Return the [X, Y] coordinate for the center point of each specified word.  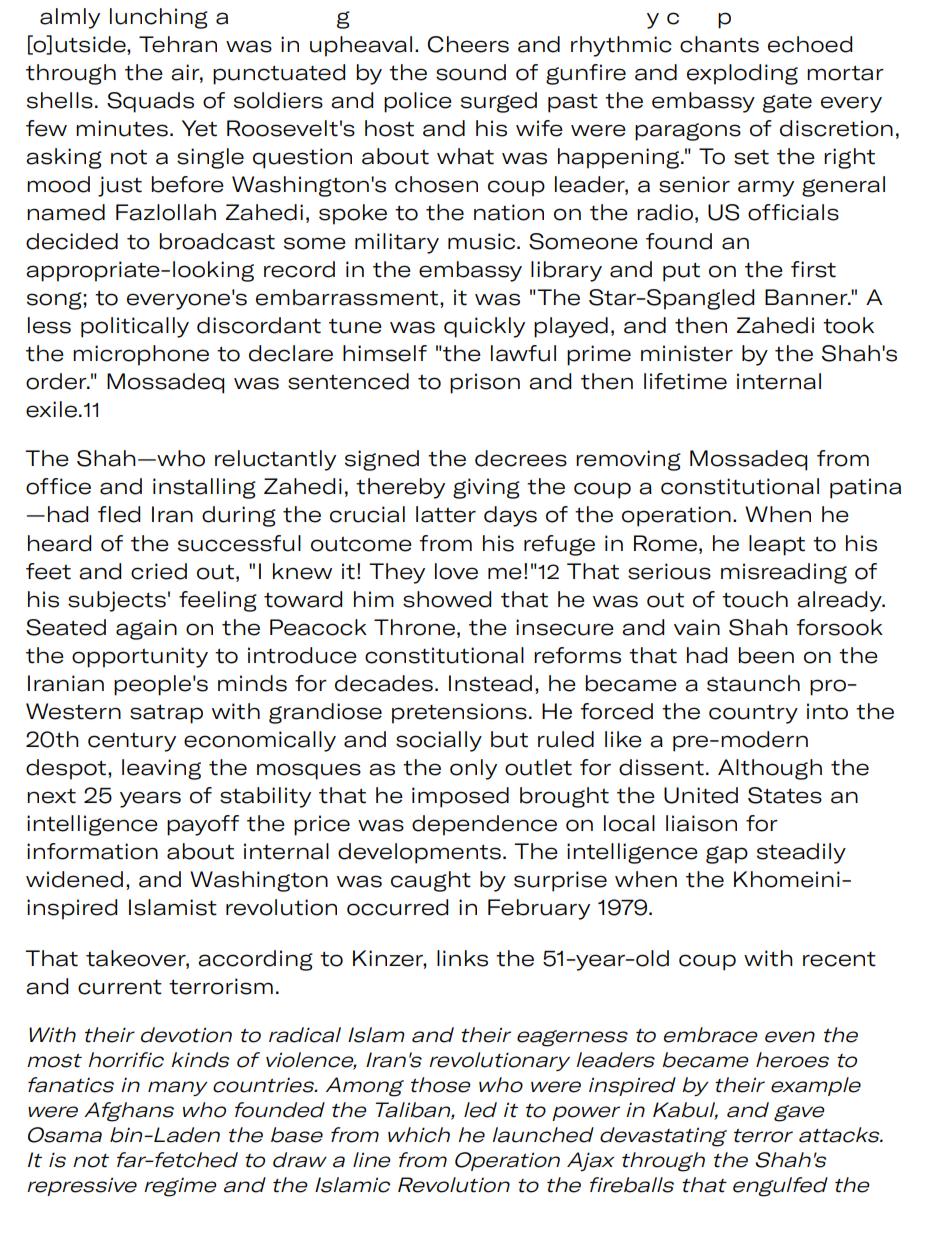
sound [471, 72]
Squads [150, 102]
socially [439, 741]
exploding [742, 74]
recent [839, 959]
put [681, 272]
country [753, 714]
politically [135, 327]
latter [446, 514]
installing [204, 488]
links [462, 958]
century [132, 742]
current [120, 987]
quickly [484, 327]
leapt [777, 545]
